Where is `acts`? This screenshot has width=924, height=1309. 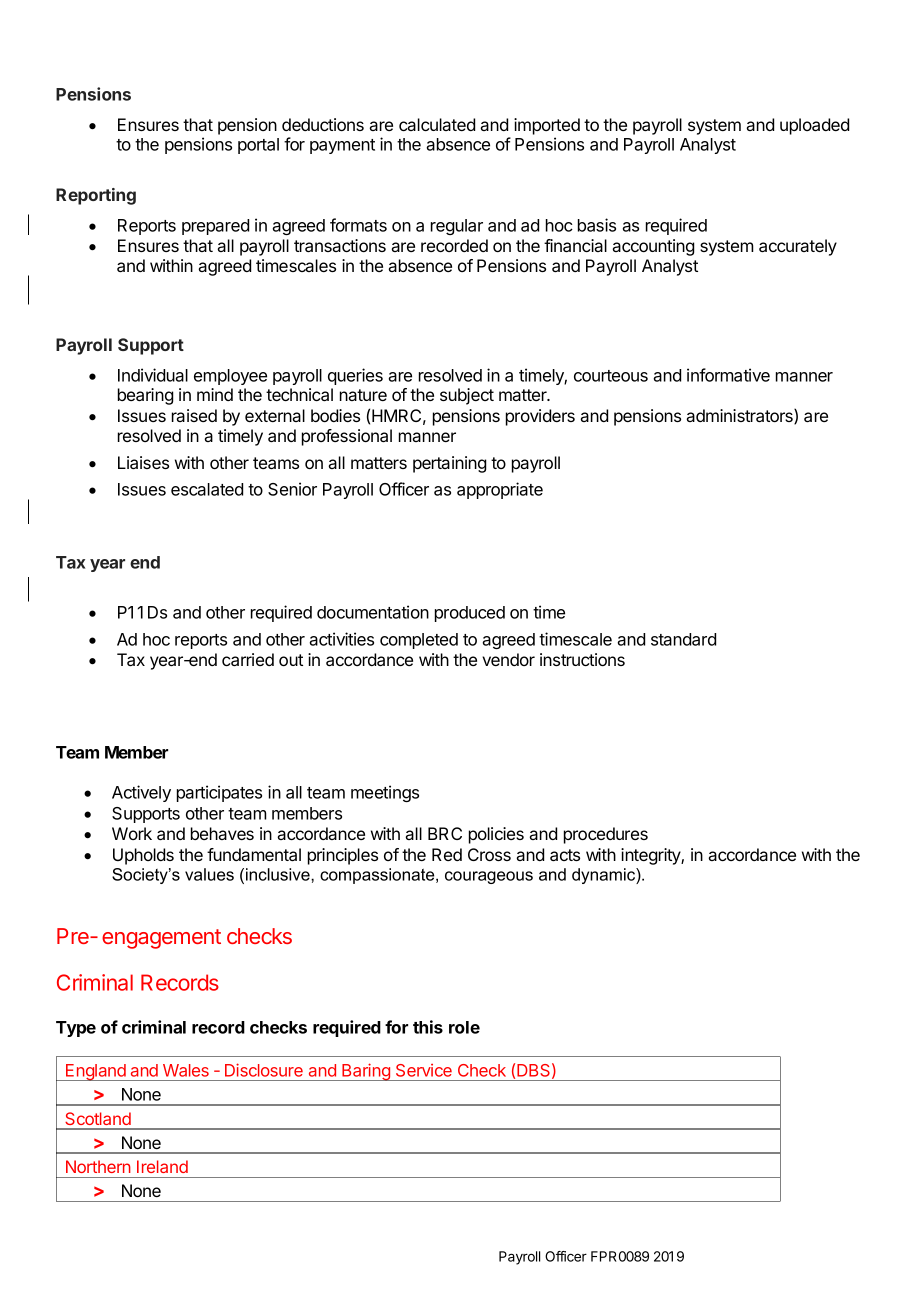 acts is located at coordinates (565, 855).
